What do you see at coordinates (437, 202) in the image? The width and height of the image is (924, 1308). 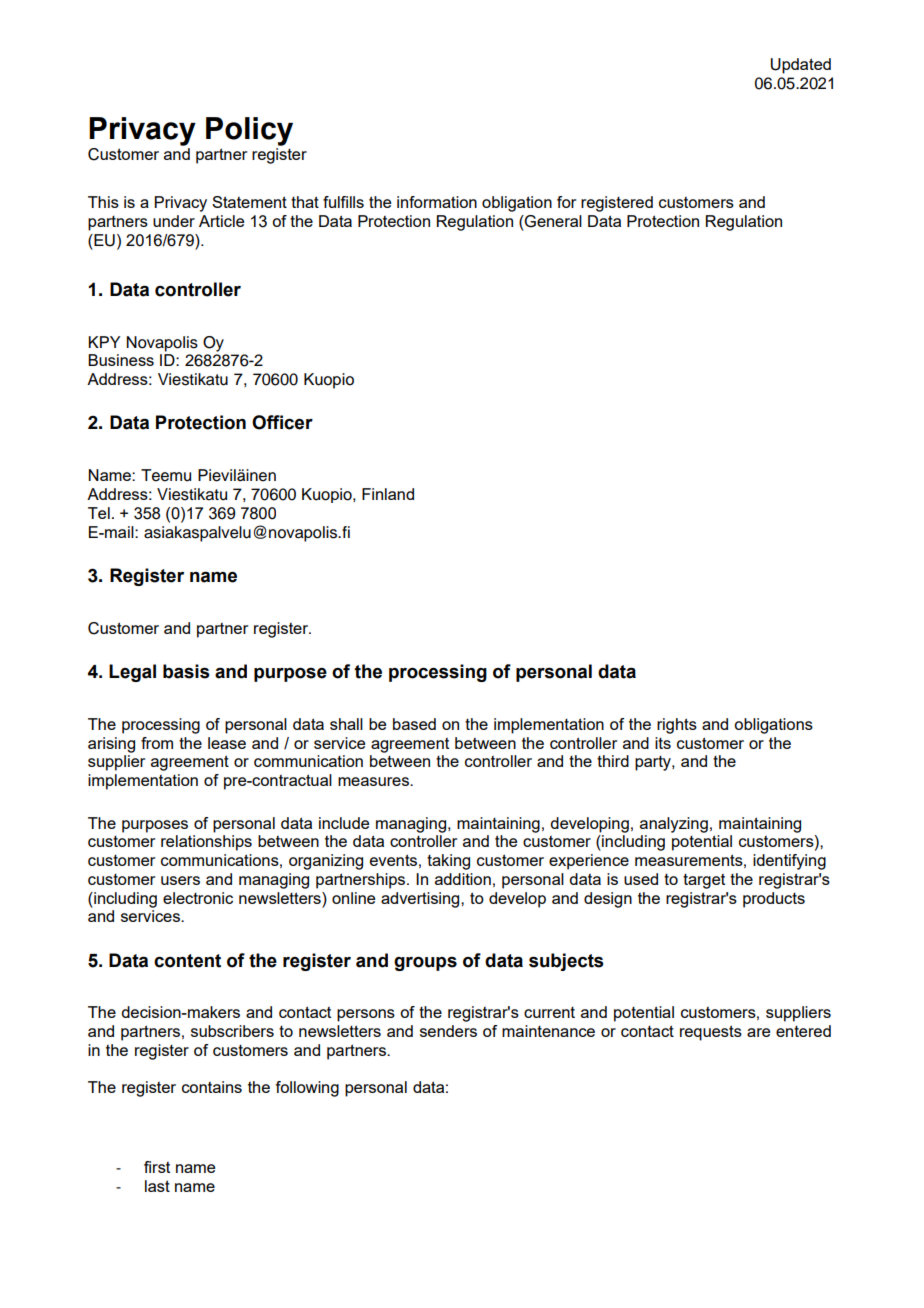 I see `information` at bounding box center [437, 202].
